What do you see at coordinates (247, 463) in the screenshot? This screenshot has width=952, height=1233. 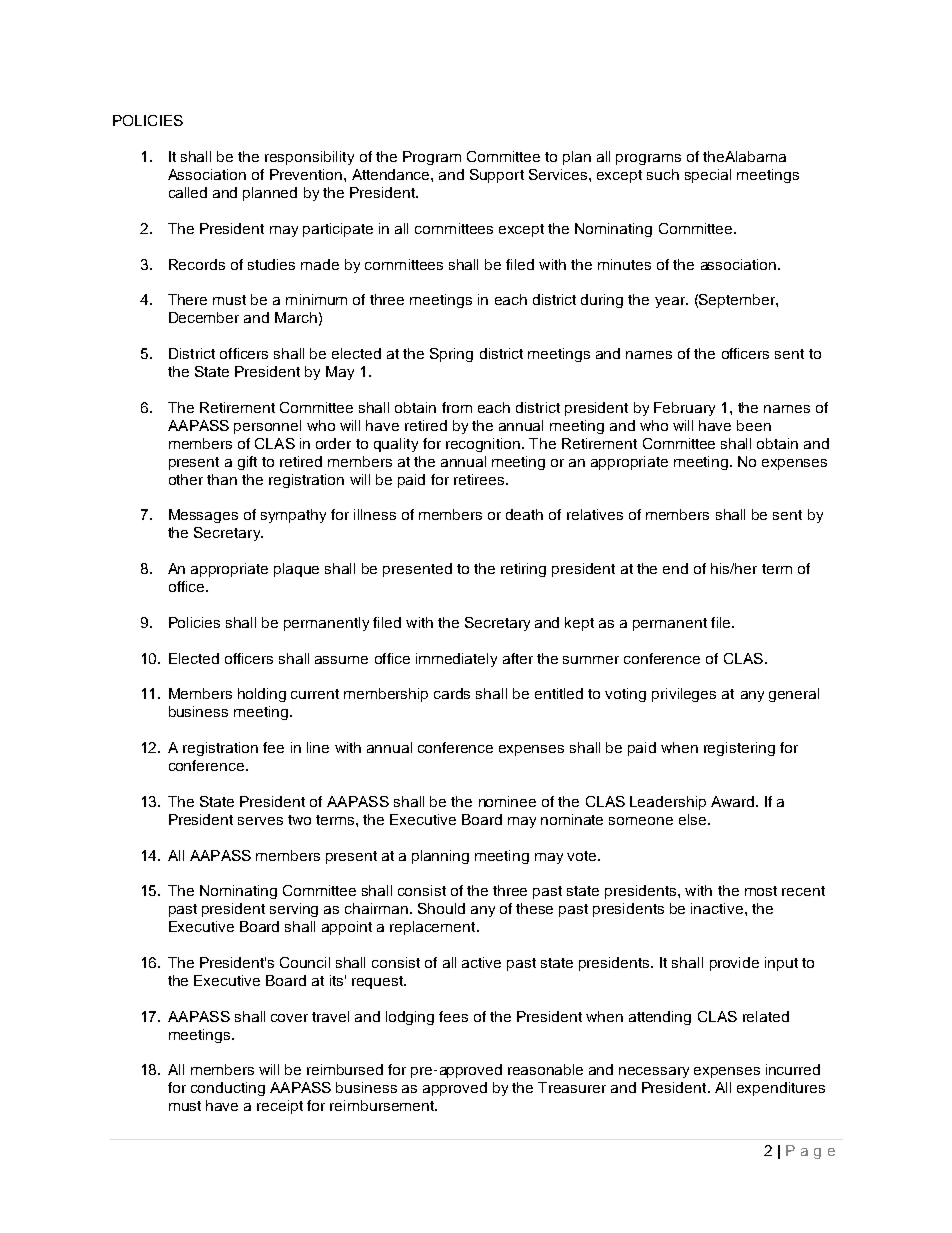 I see `gift` at bounding box center [247, 463].
